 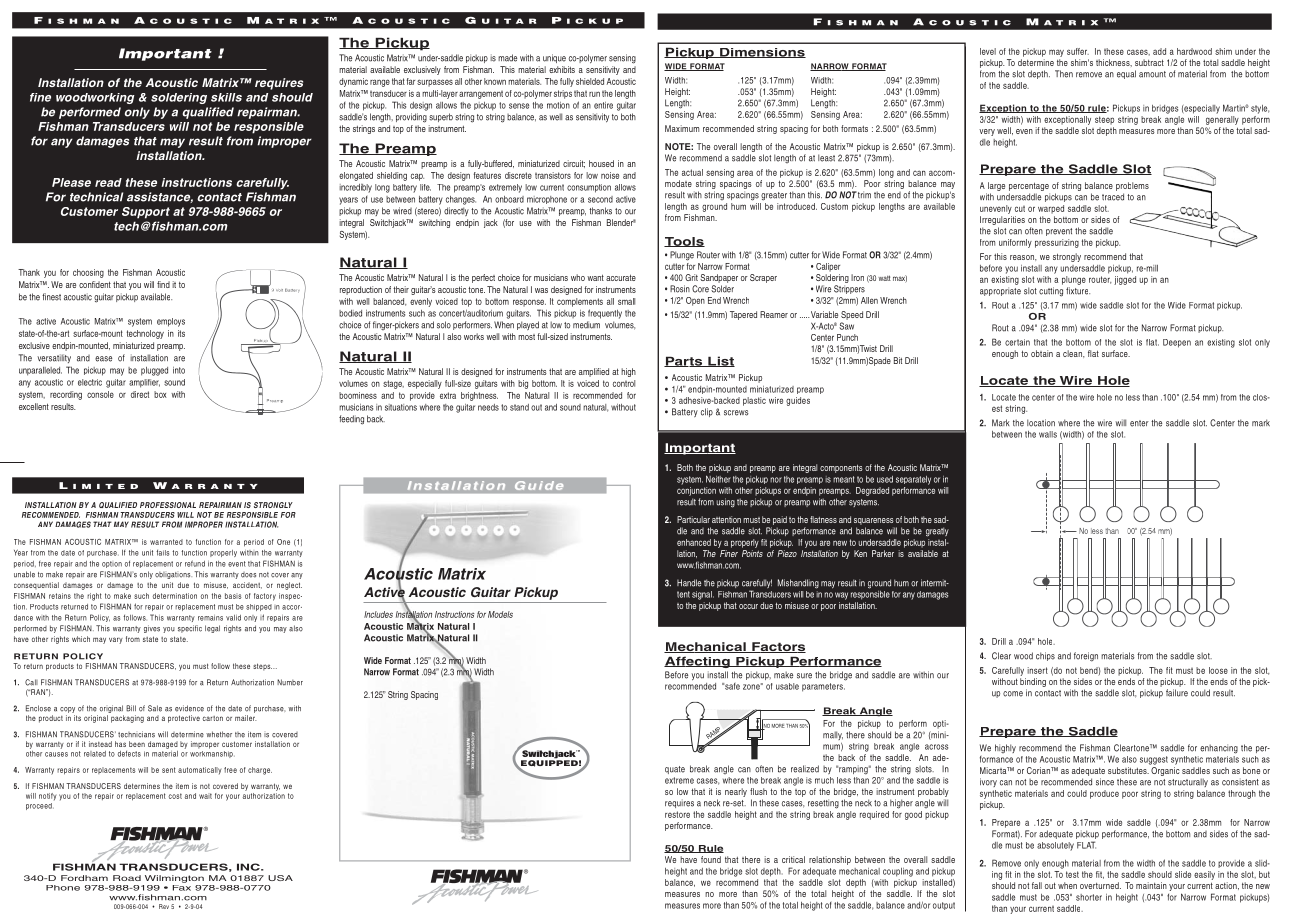 I want to click on usable, so click(x=787, y=686).
